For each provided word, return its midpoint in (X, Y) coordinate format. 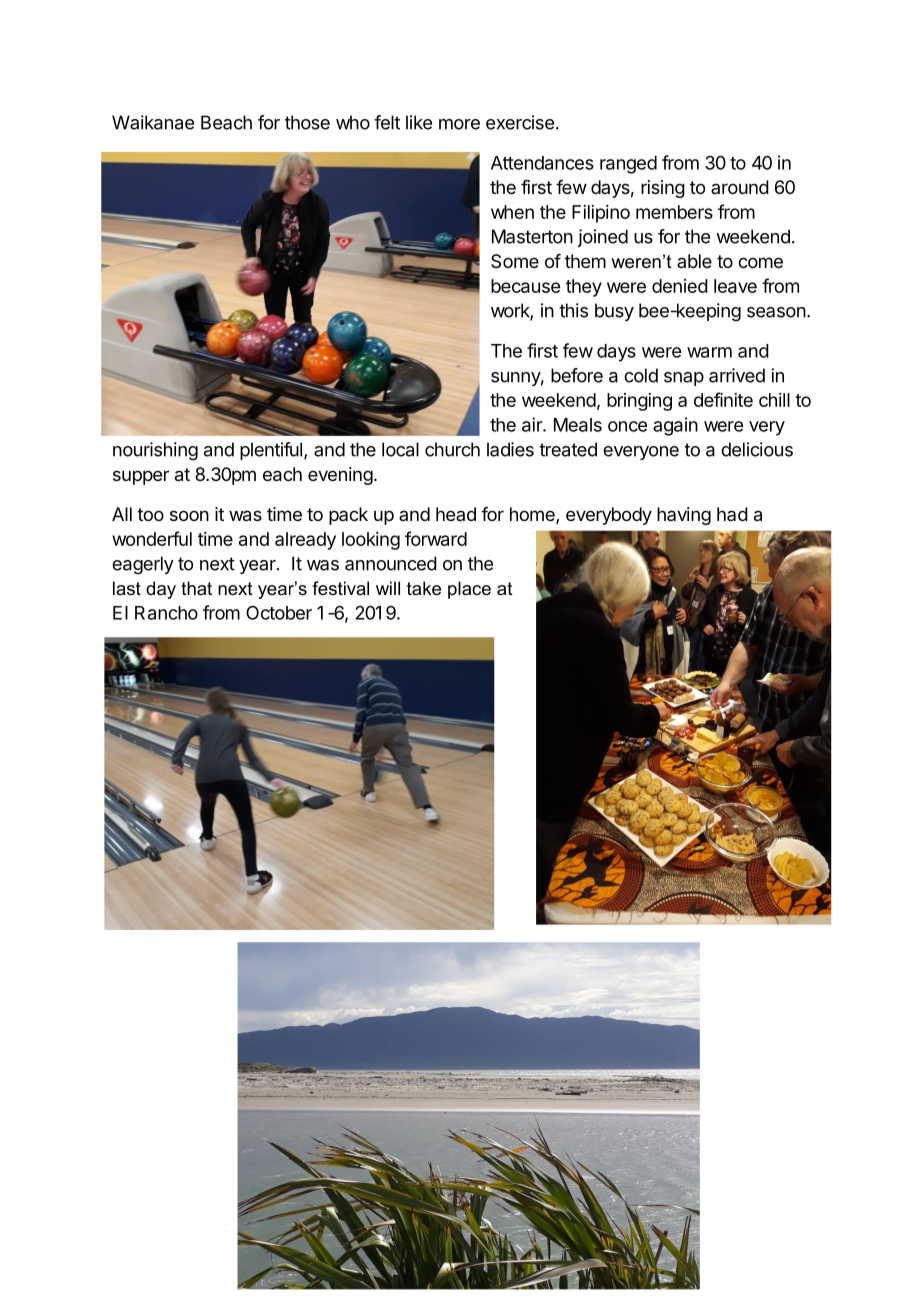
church (452, 449)
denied (680, 286)
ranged (628, 165)
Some (515, 261)
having (684, 516)
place (469, 590)
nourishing (155, 451)
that (196, 588)
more (459, 124)
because (525, 286)
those (307, 122)
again (675, 426)
